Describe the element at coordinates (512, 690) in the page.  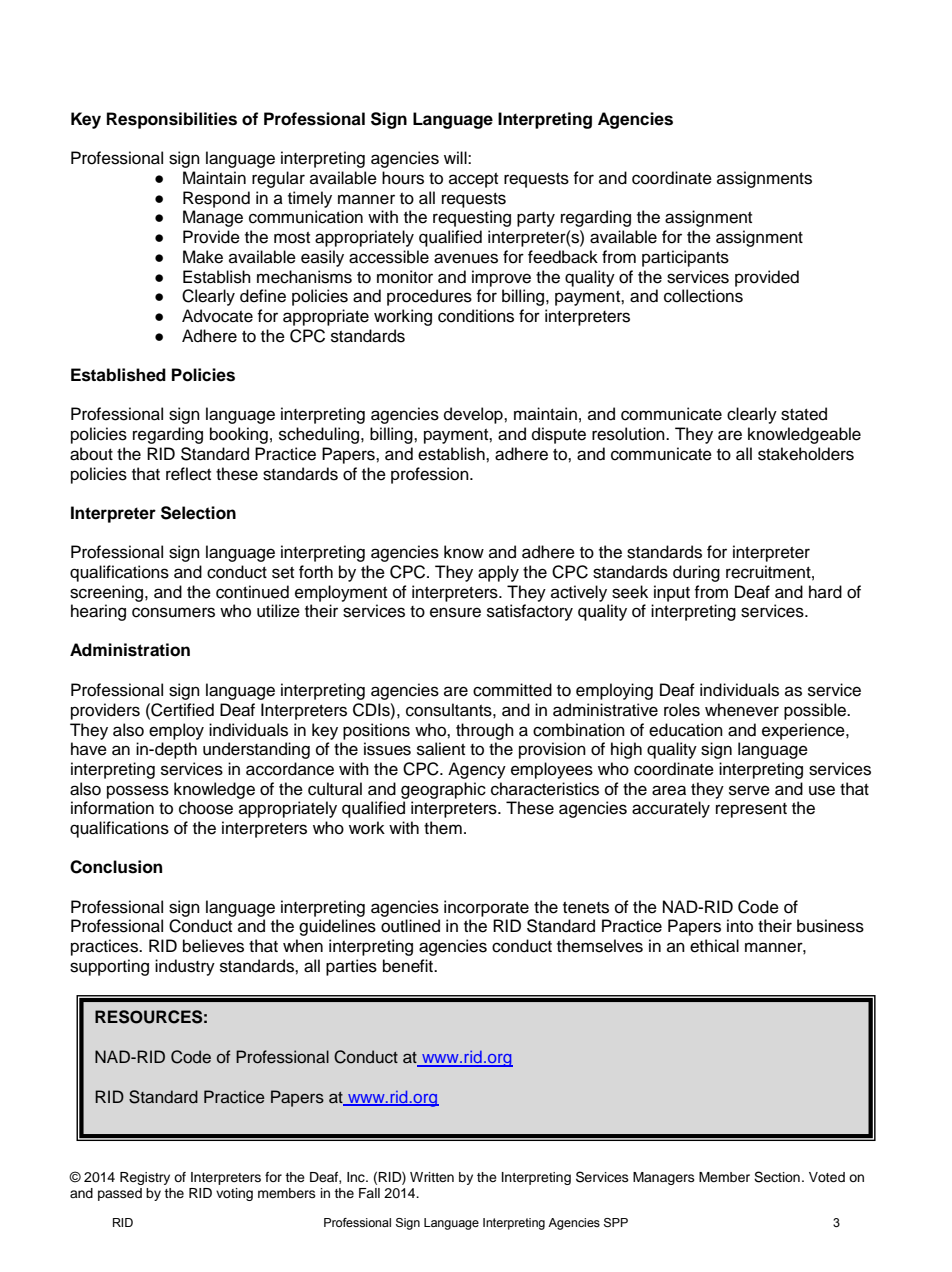
I see `committed` at that location.
